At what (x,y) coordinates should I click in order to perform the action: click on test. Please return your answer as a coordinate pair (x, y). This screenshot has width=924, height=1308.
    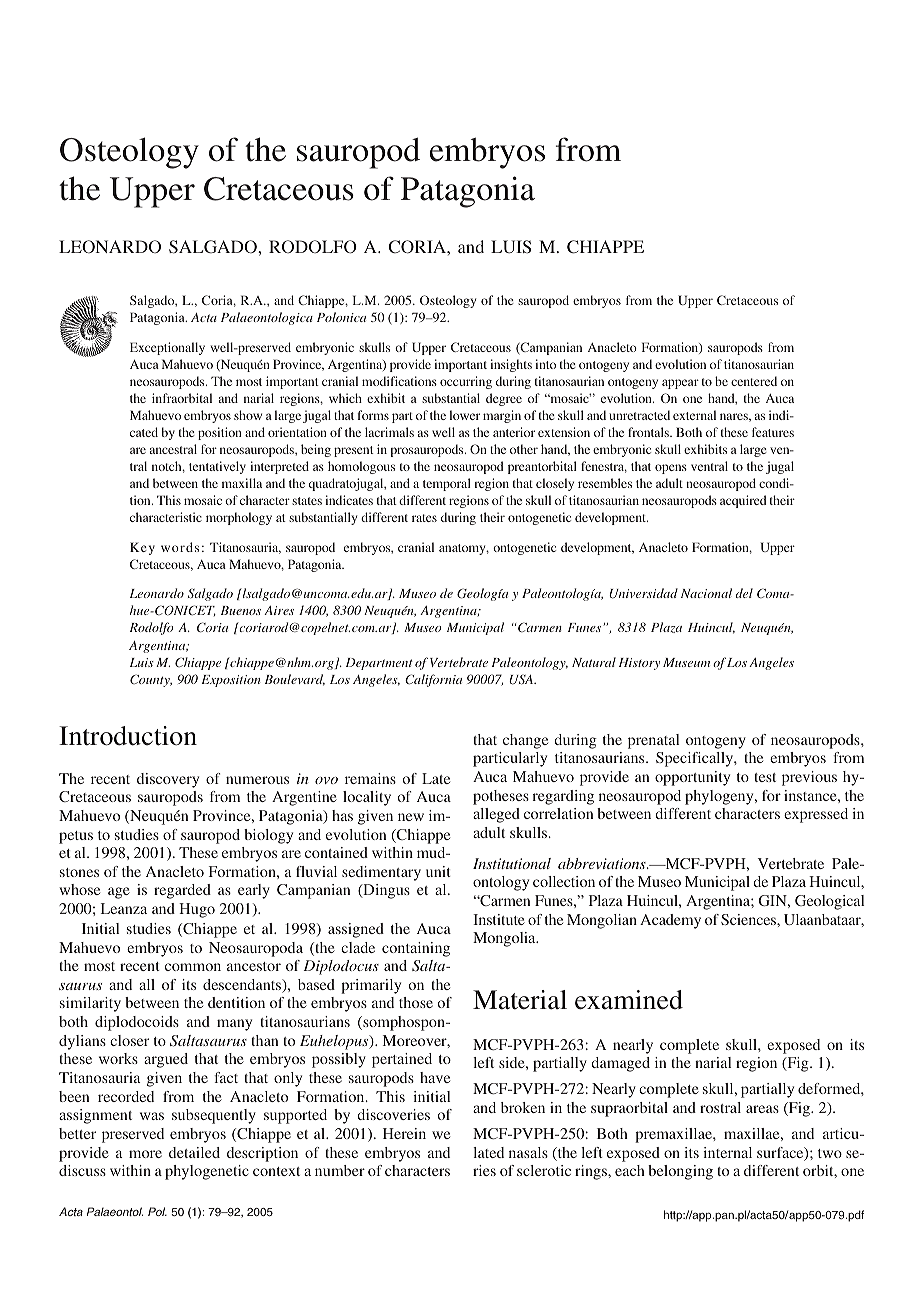
    Looking at the image, I should click on (765, 777).
